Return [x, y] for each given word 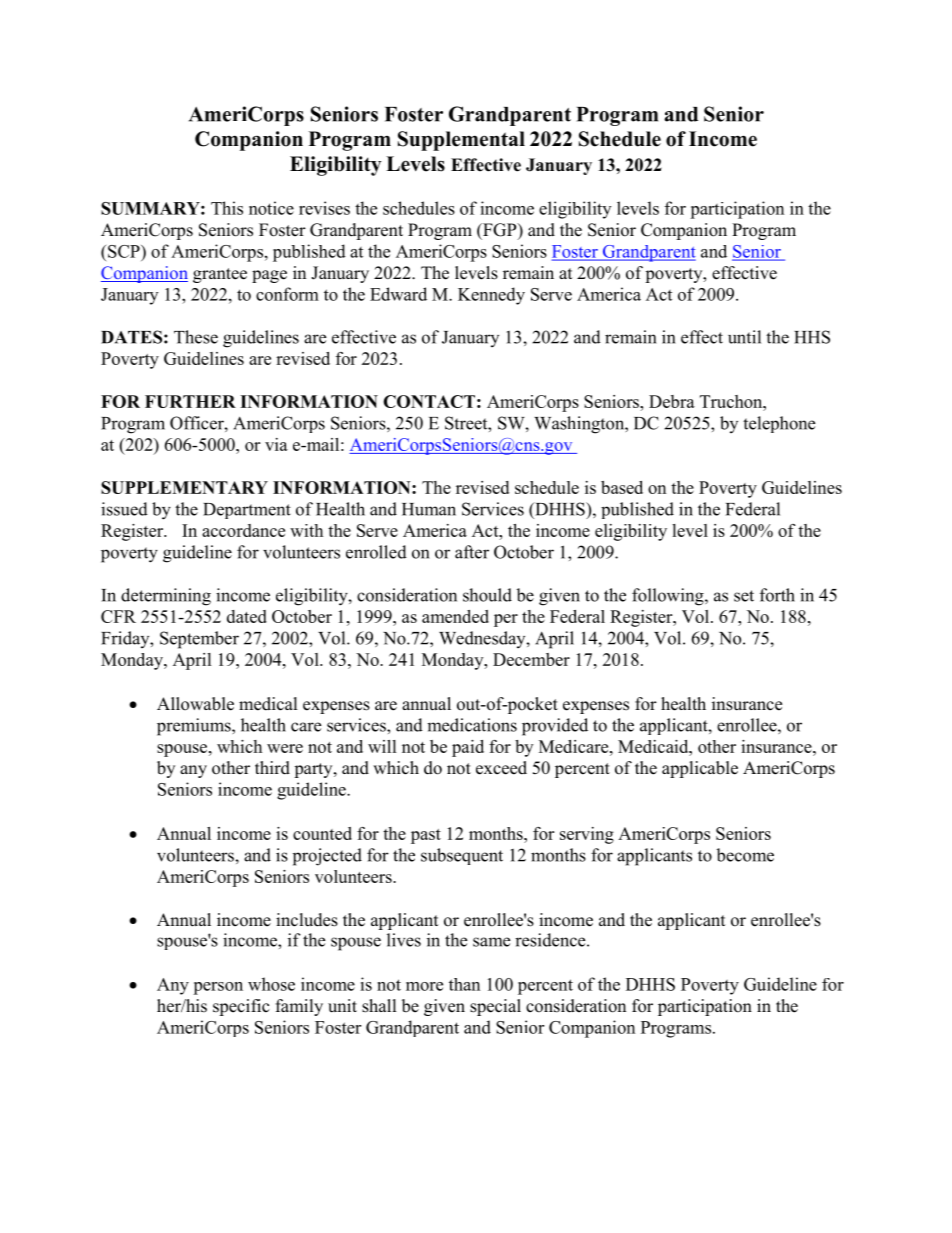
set [744, 596]
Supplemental [461, 141]
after [472, 552]
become [745, 855]
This [227, 208]
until [744, 337]
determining [166, 597]
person [218, 988]
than [464, 984]
